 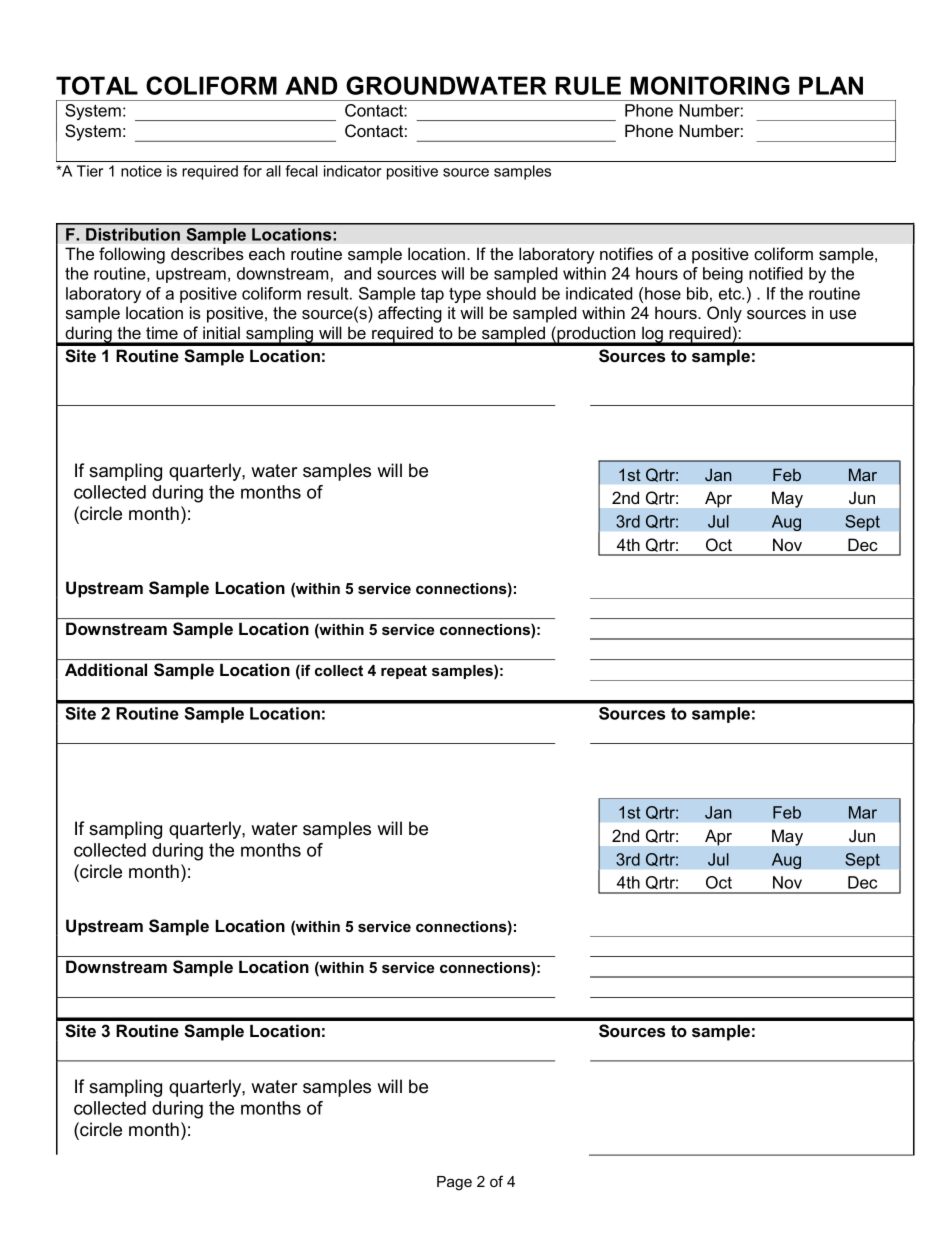 What do you see at coordinates (710, 85) in the document?
I see `MONITORING` at bounding box center [710, 85].
